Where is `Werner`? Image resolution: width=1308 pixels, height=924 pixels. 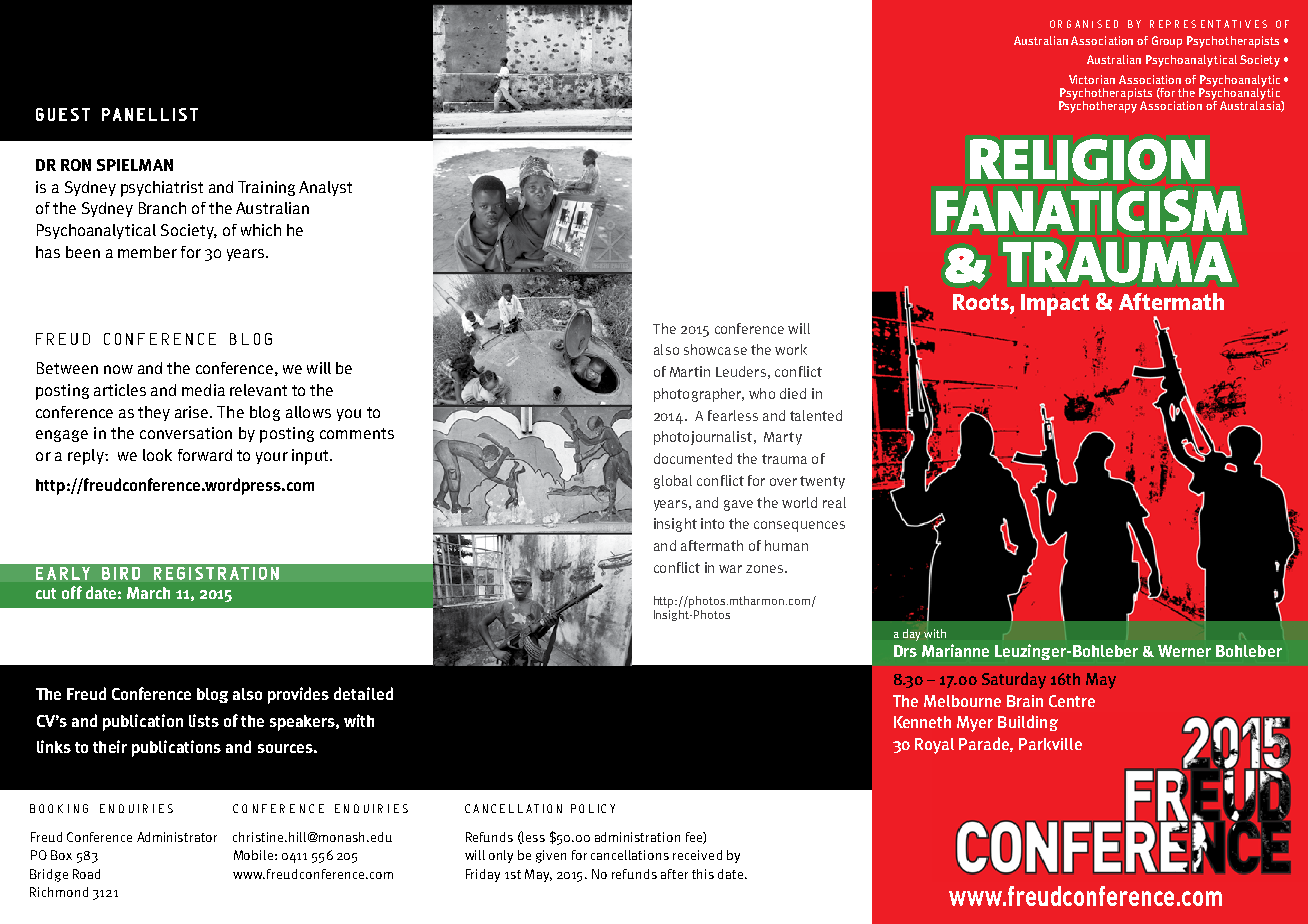
Werner is located at coordinates (1184, 651).
